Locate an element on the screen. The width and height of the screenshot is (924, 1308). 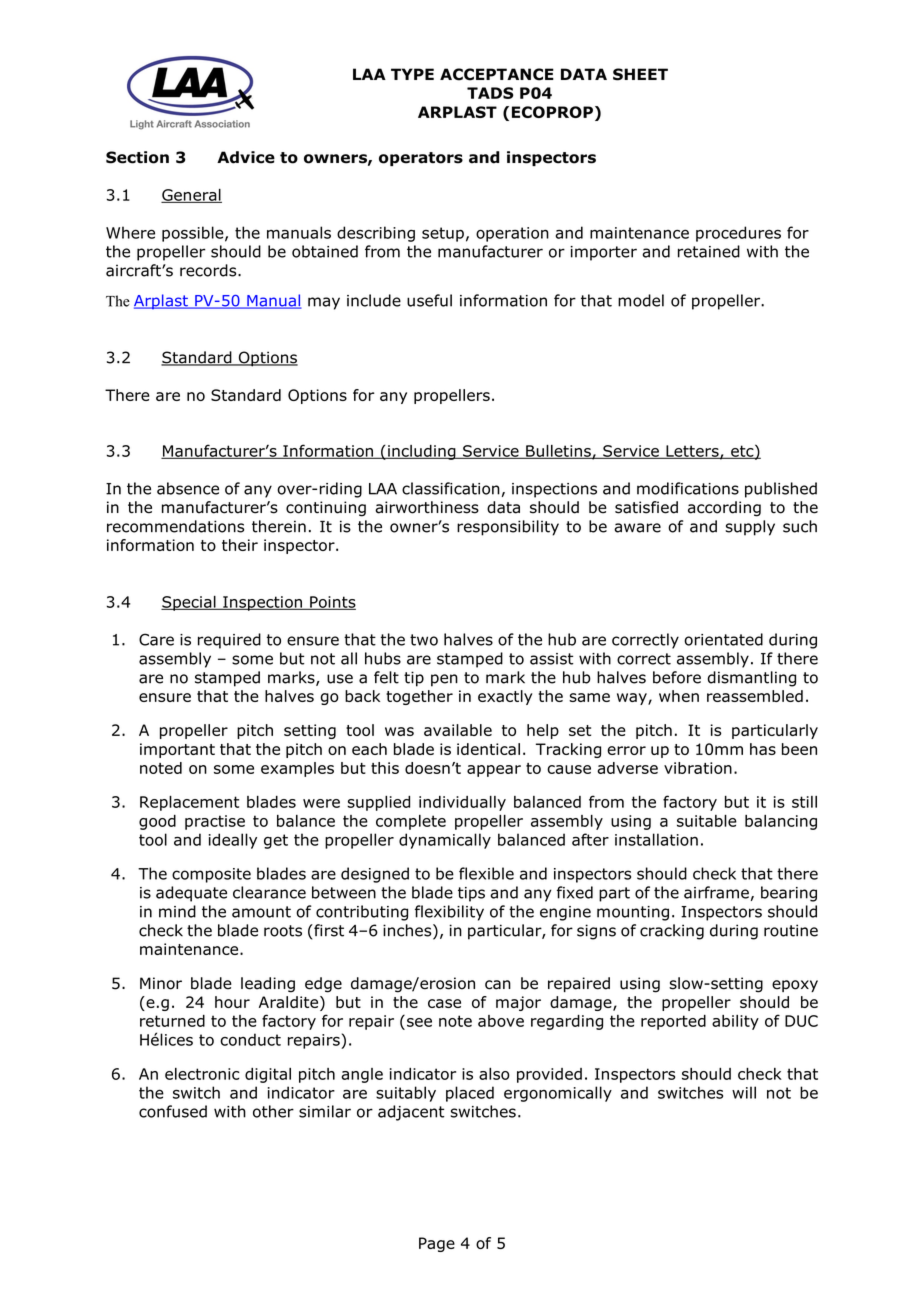
their is located at coordinates (240, 545).
